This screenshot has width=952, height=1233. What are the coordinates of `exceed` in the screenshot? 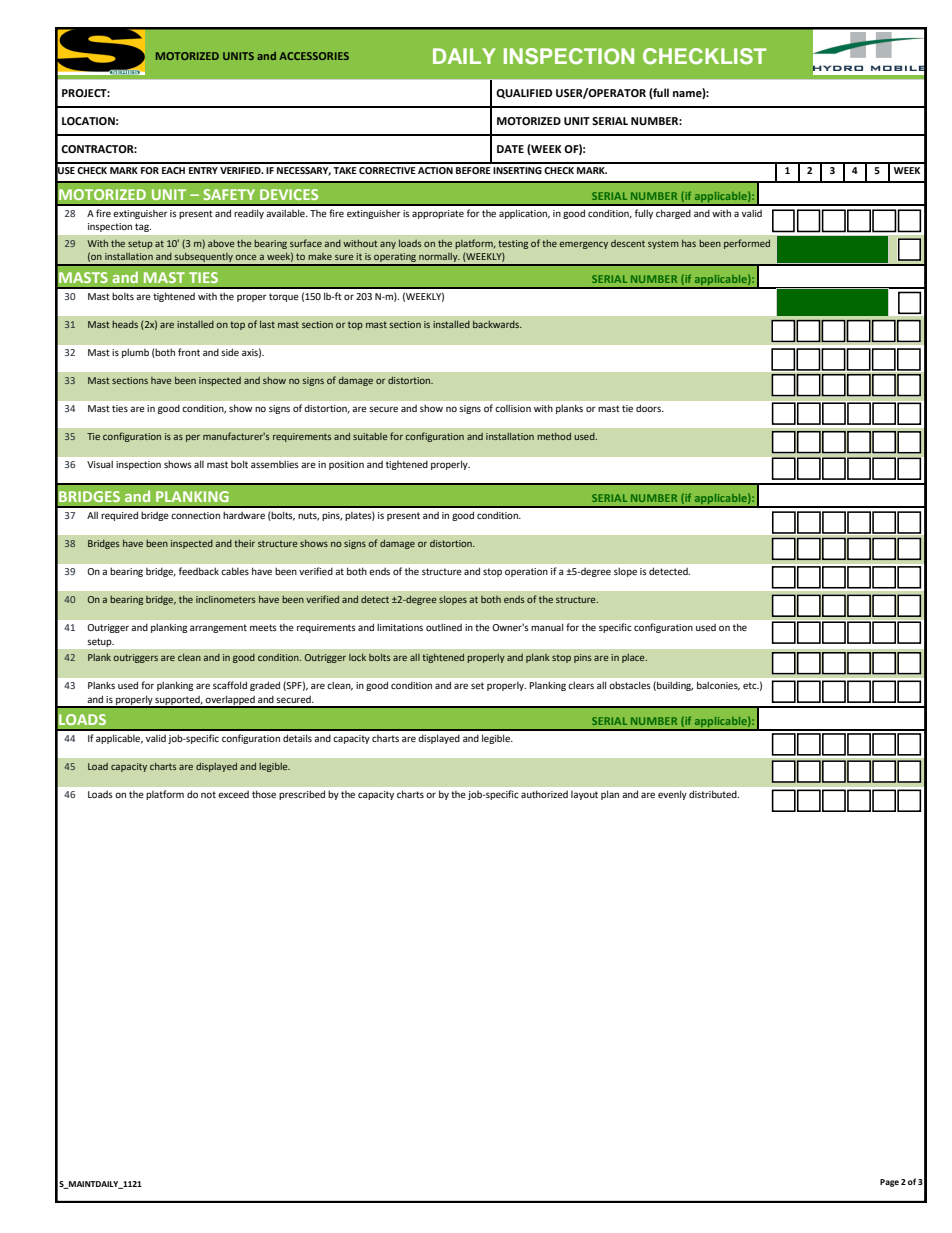 It's located at (233, 794).
